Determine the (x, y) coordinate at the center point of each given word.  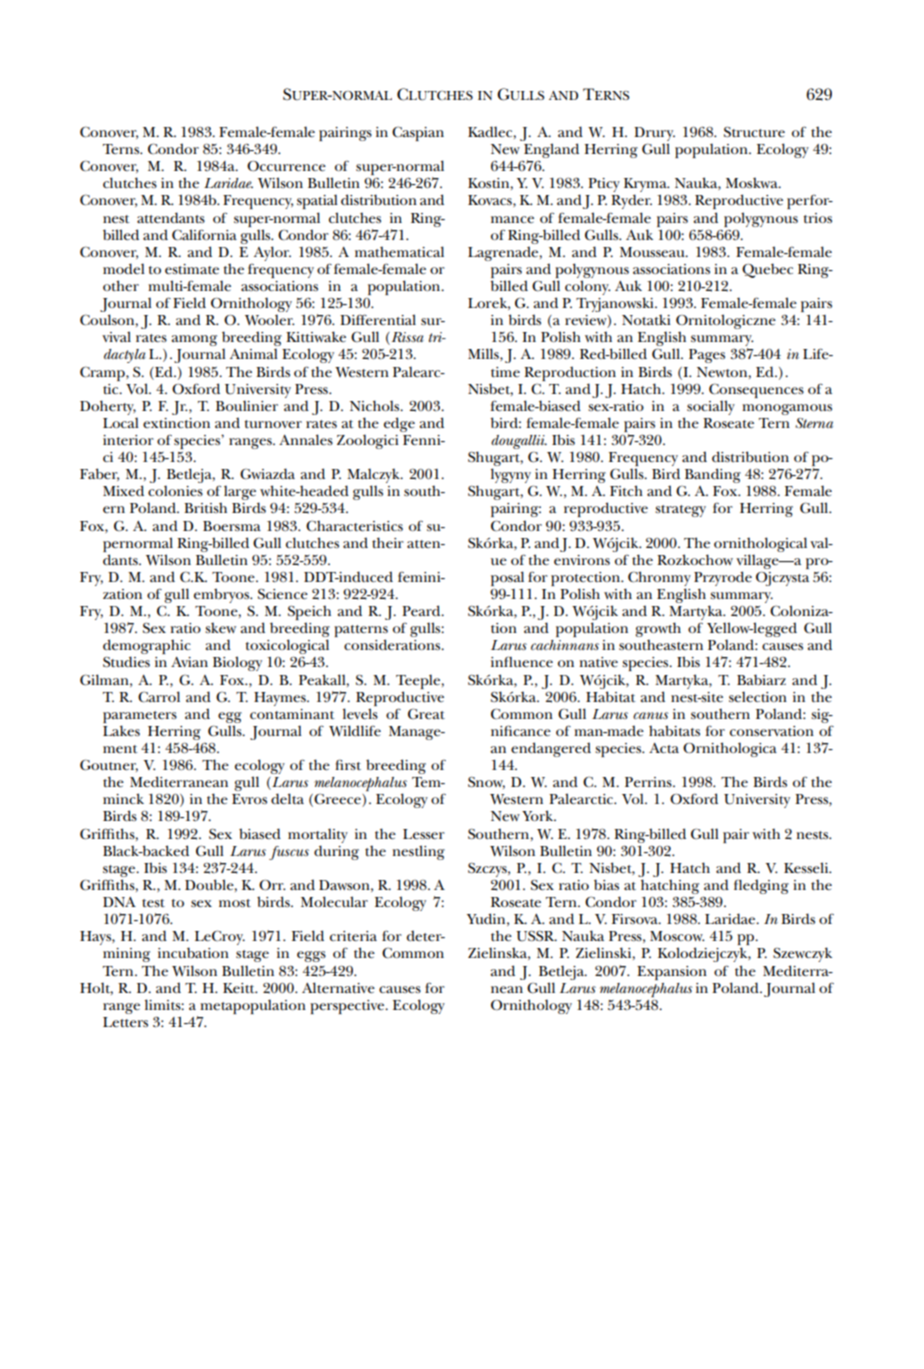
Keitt (240, 988)
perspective (348, 1007)
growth (658, 631)
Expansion (672, 973)
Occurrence (286, 166)
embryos (223, 595)
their (388, 542)
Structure (754, 132)
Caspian (418, 133)
